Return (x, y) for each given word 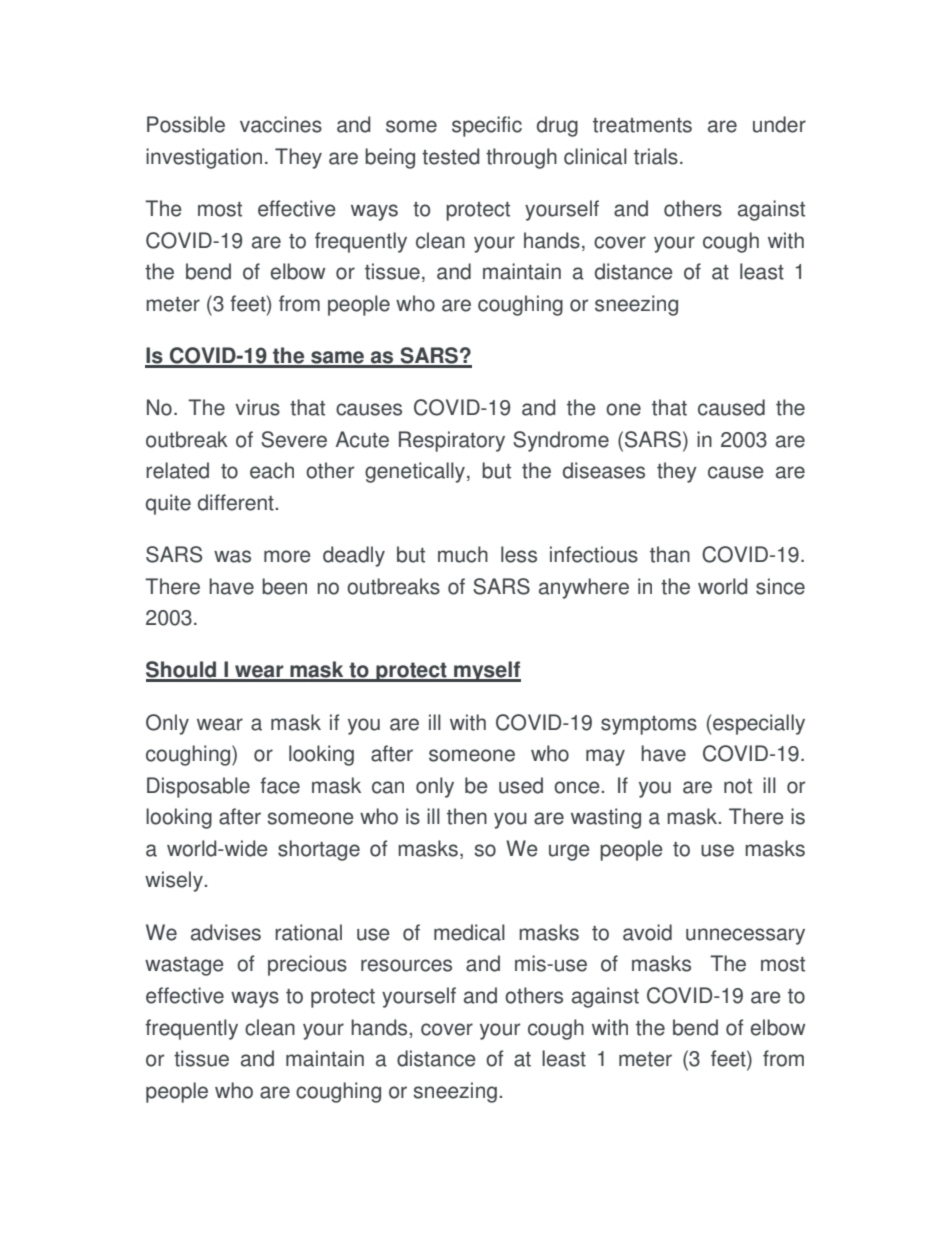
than (670, 554)
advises (226, 932)
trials (656, 156)
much (463, 554)
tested (450, 156)
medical (469, 932)
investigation (204, 158)
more (287, 556)
